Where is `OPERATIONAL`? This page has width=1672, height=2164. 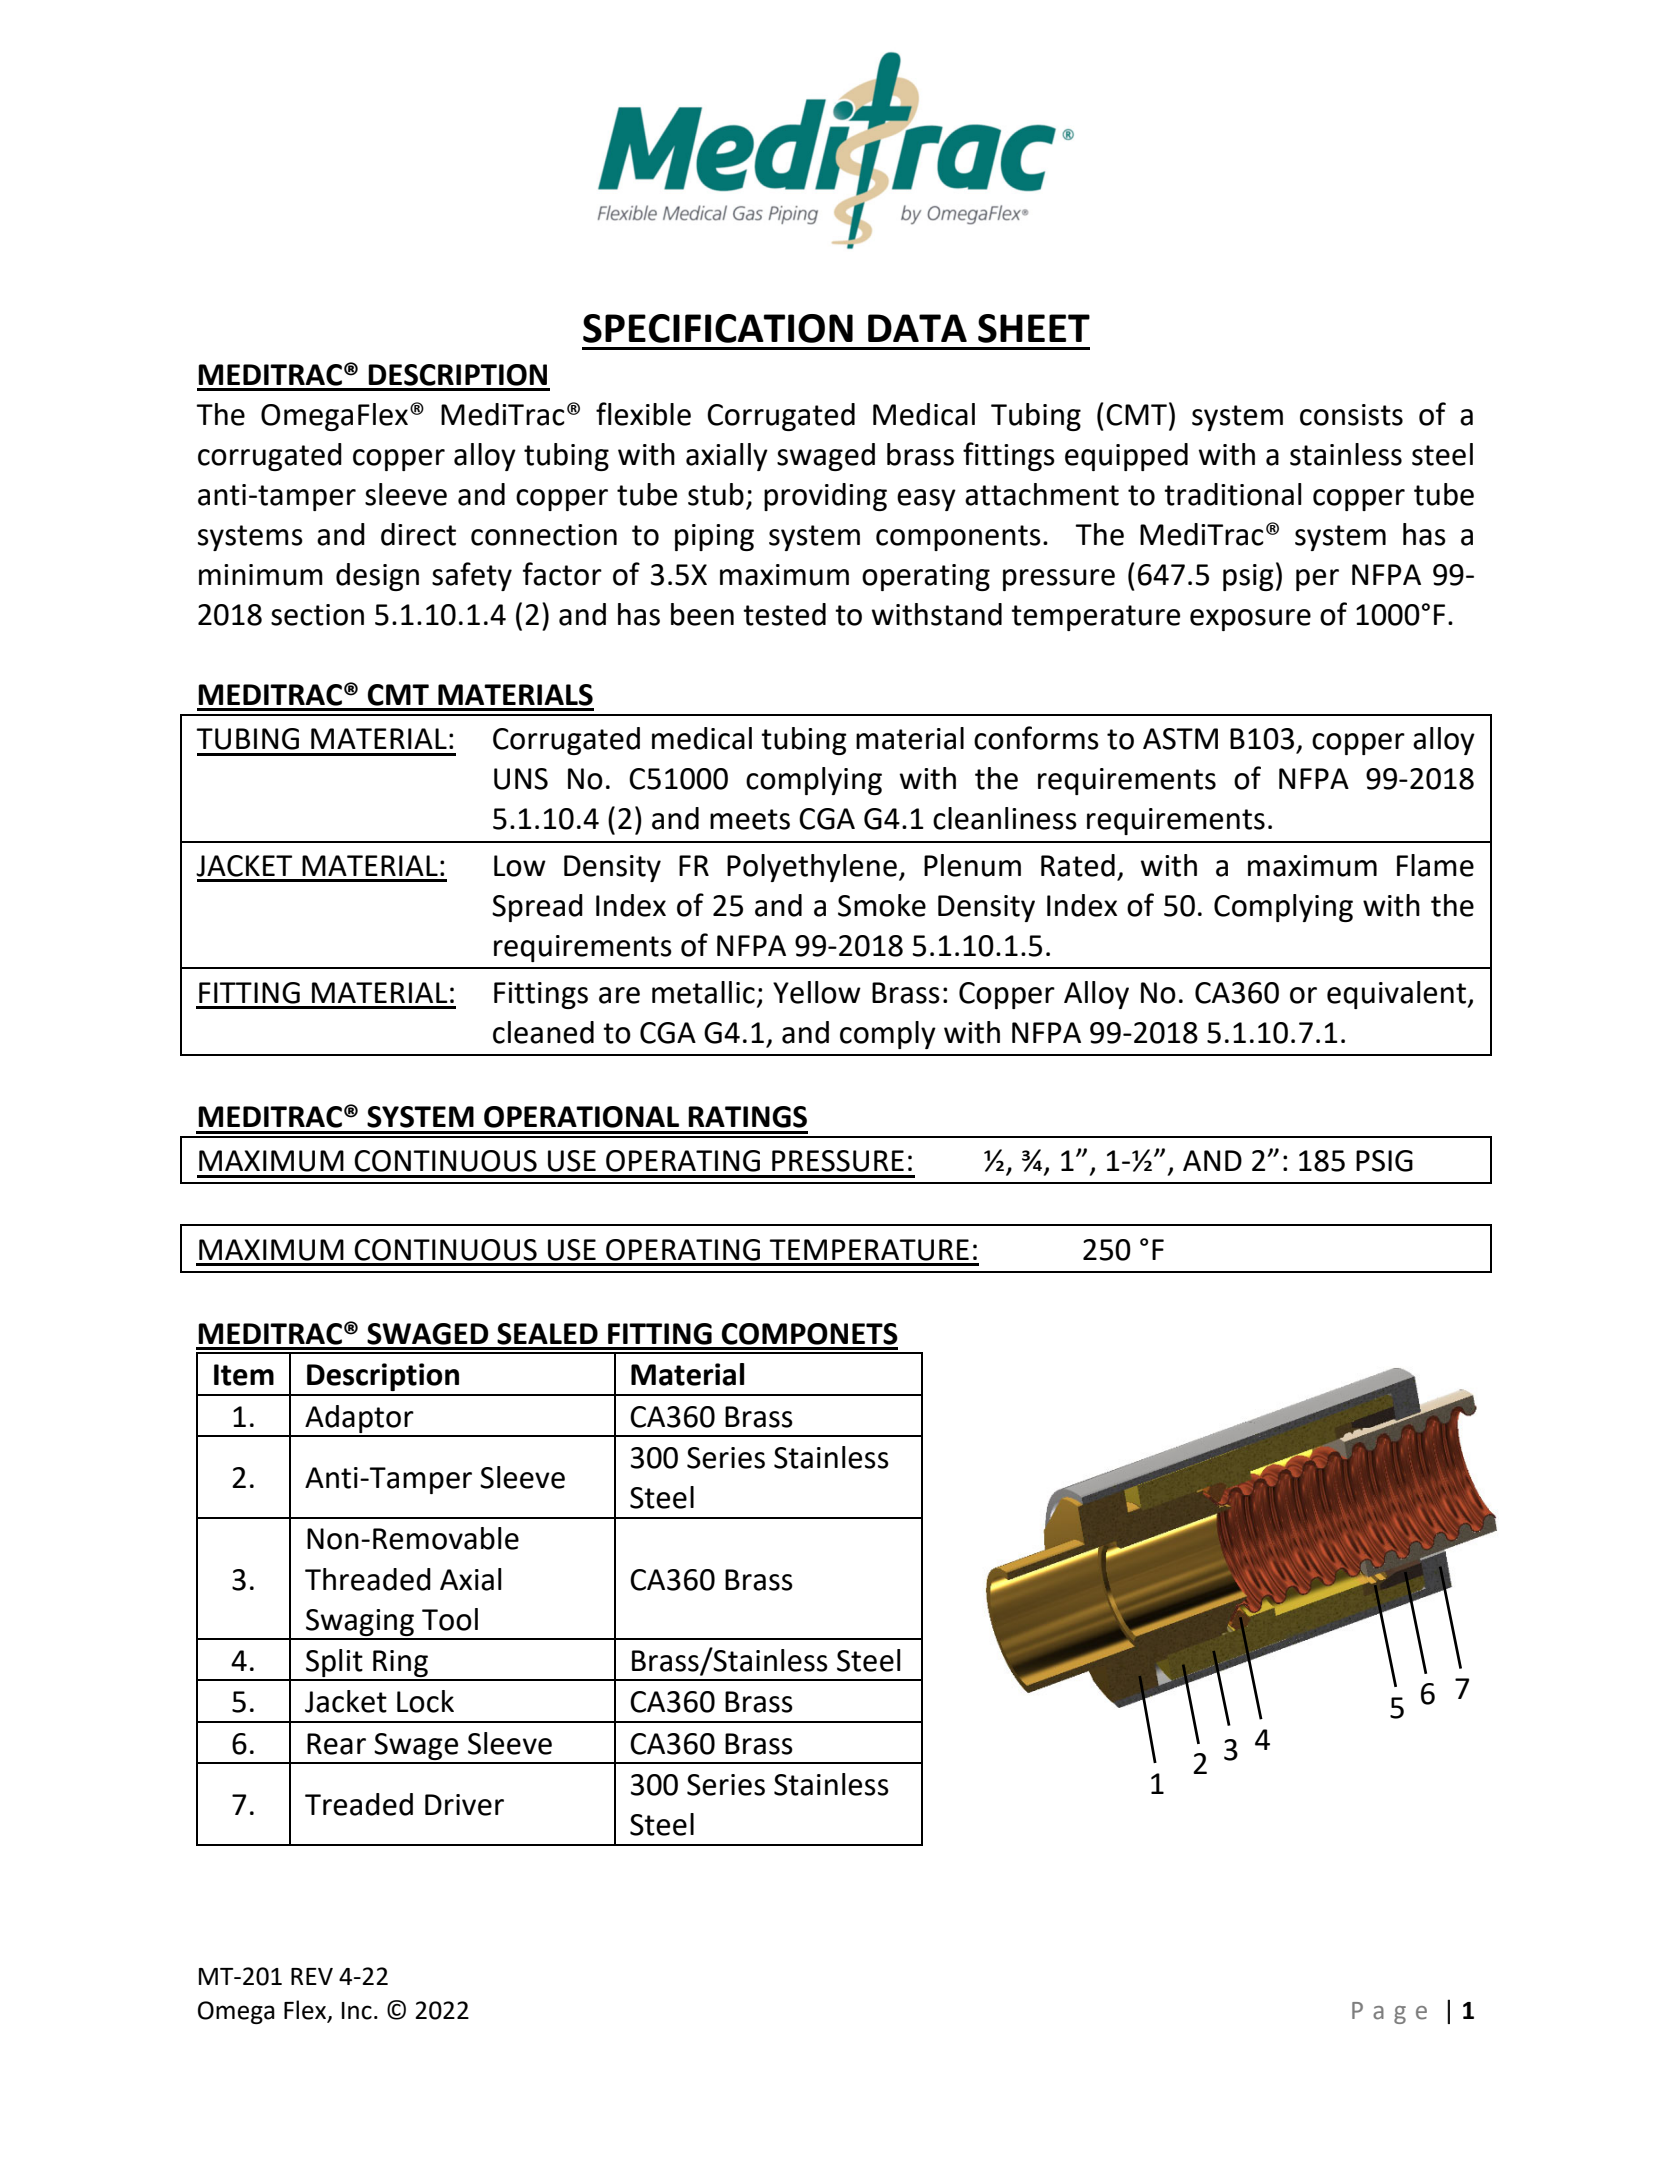
OPERATIONAL is located at coordinates (581, 1117).
